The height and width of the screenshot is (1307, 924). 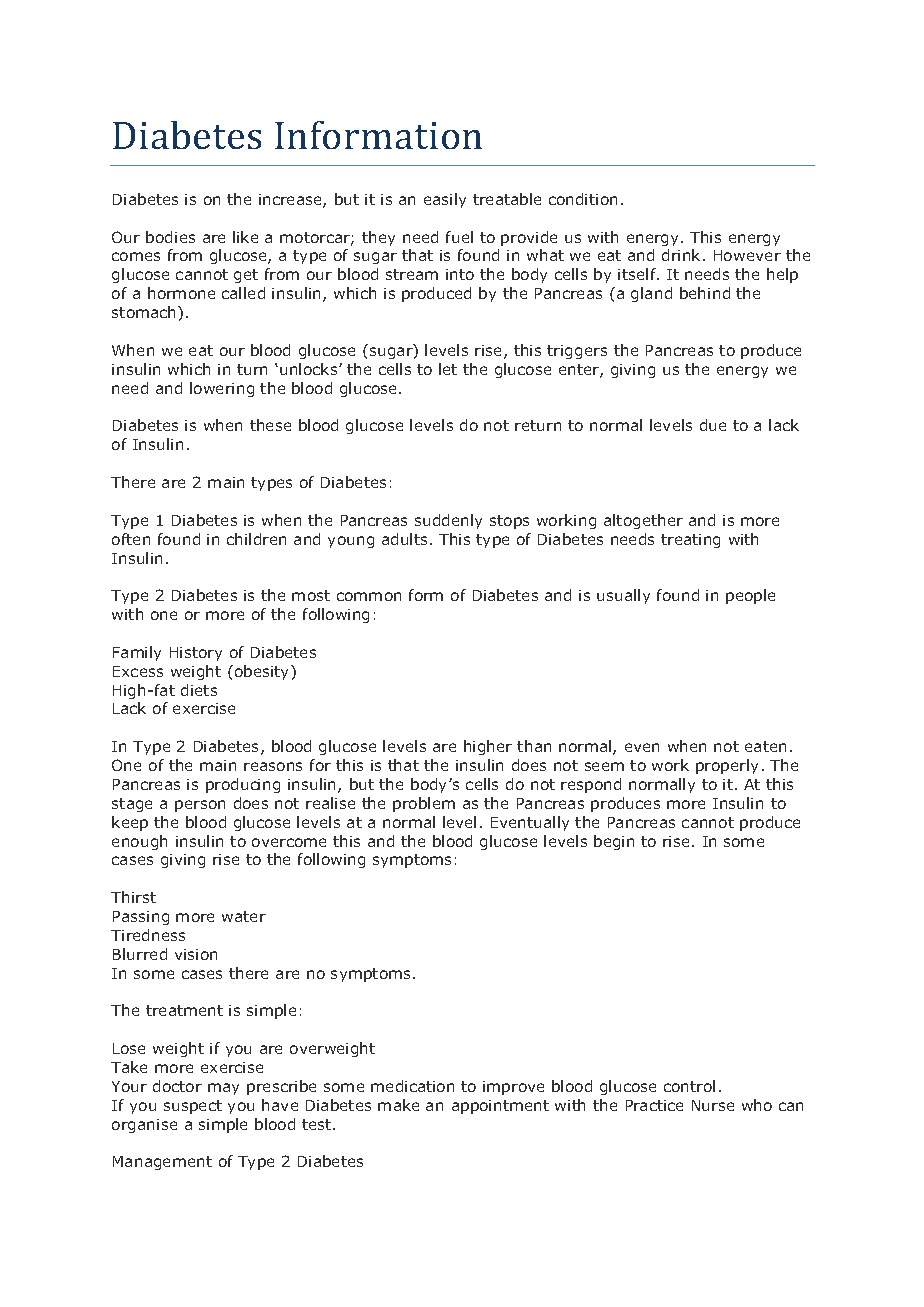 What do you see at coordinates (193, 1107) in the screenshot?
I see `suspect` at bounding box center [193, 1107].
